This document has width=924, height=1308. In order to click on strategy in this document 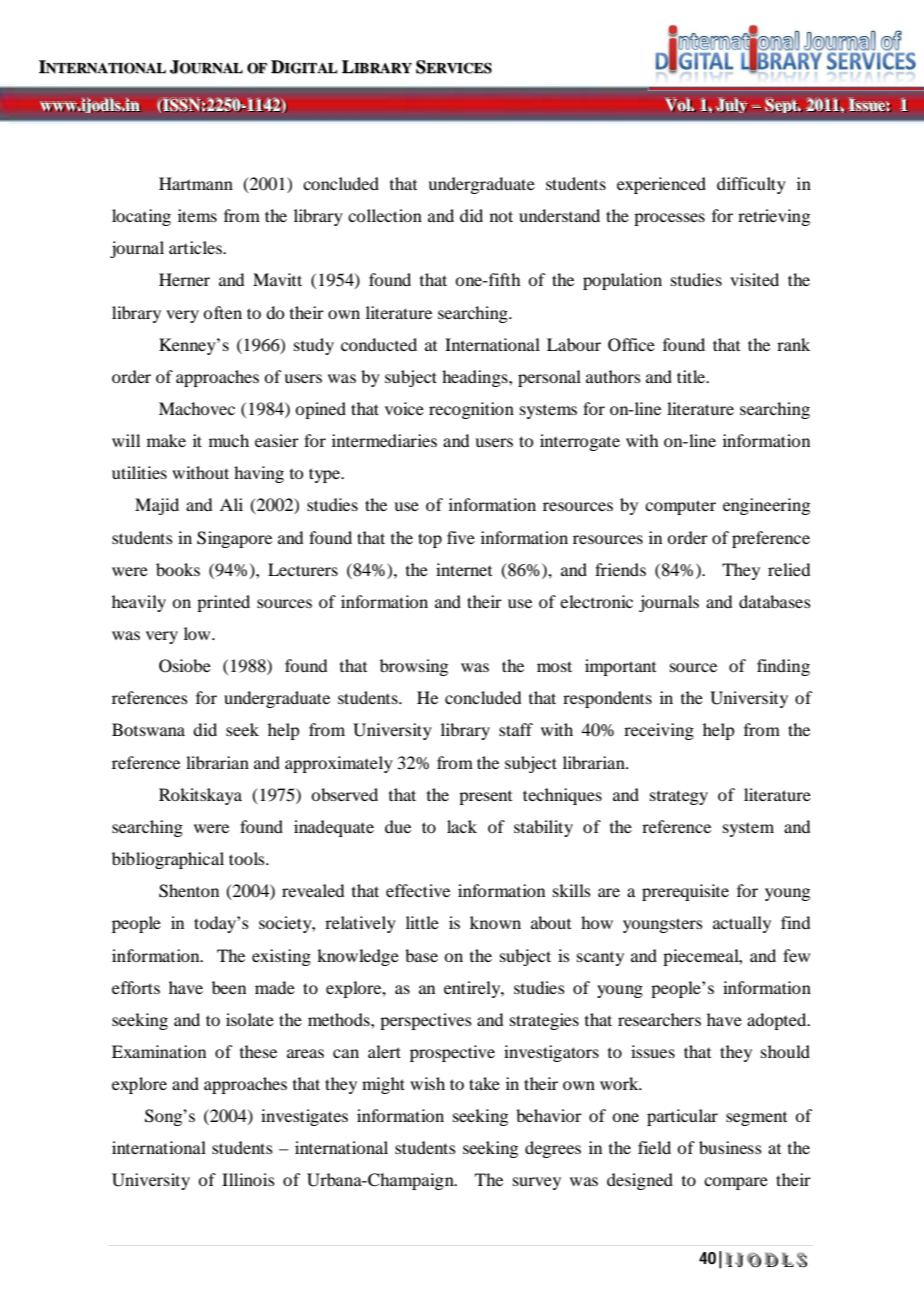, I will do `click(679, 797)`.
